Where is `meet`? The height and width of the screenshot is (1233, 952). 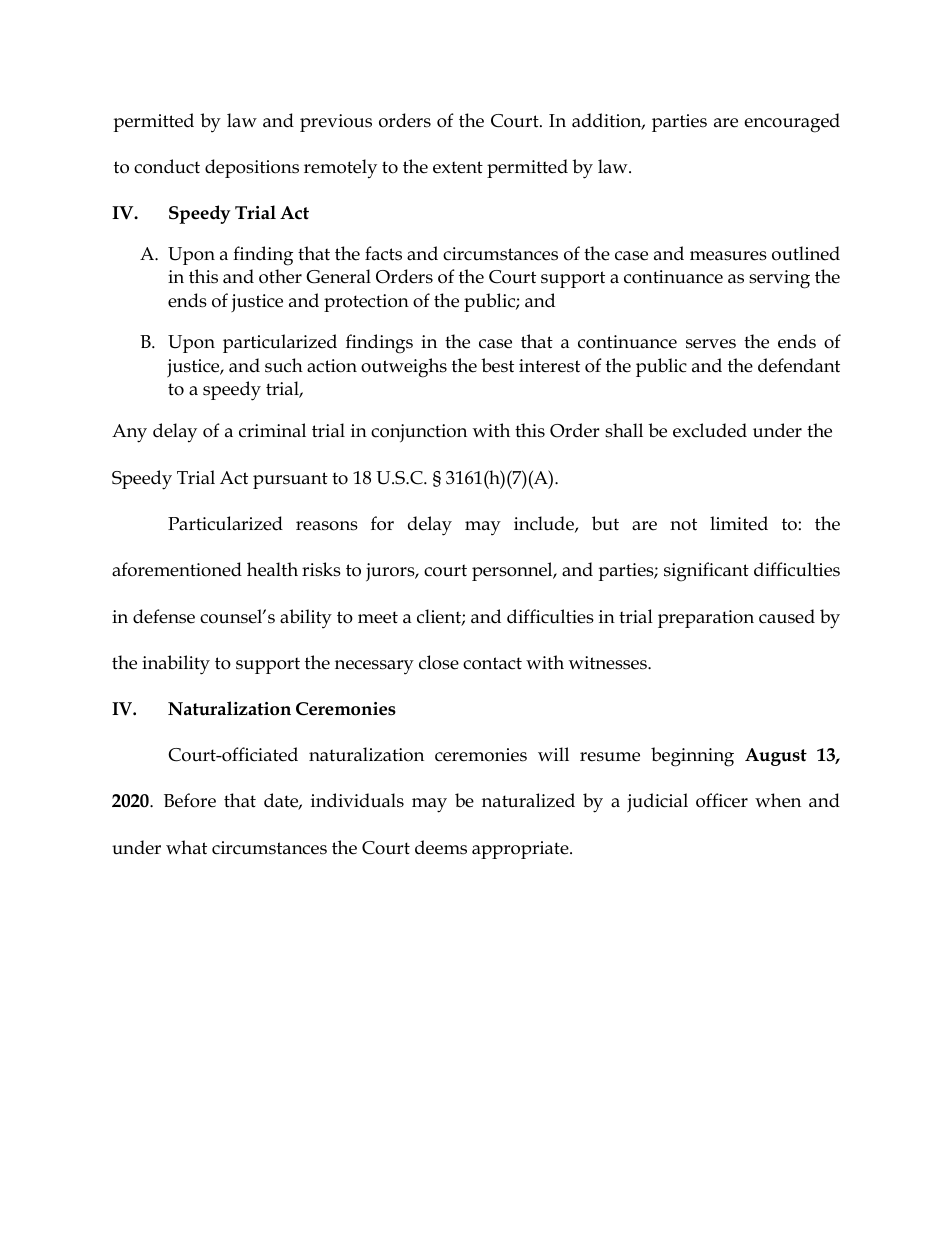
meet is located at coordinates (378, 617).
